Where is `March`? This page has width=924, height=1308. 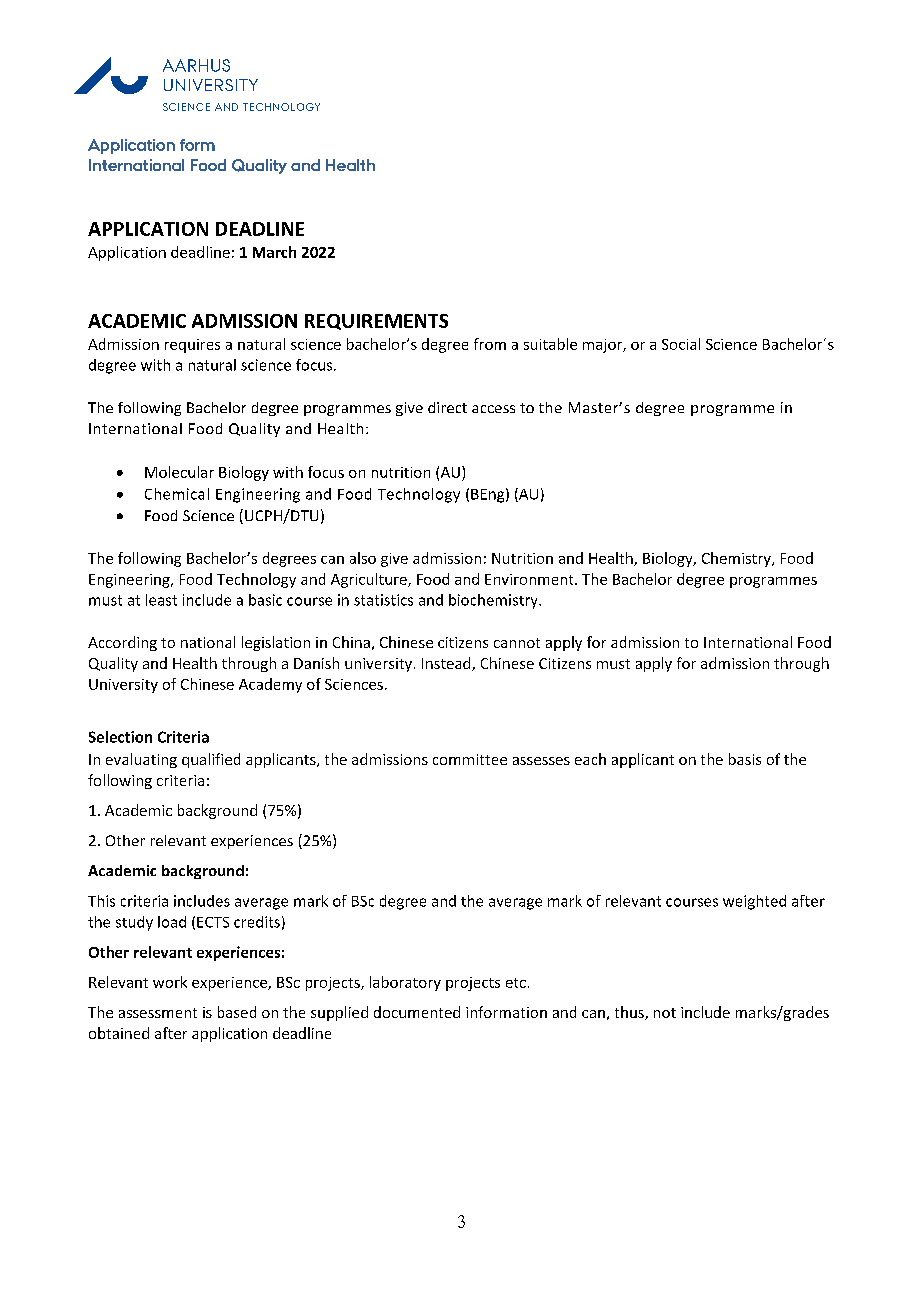 March is located at coordinates (274, 252).
